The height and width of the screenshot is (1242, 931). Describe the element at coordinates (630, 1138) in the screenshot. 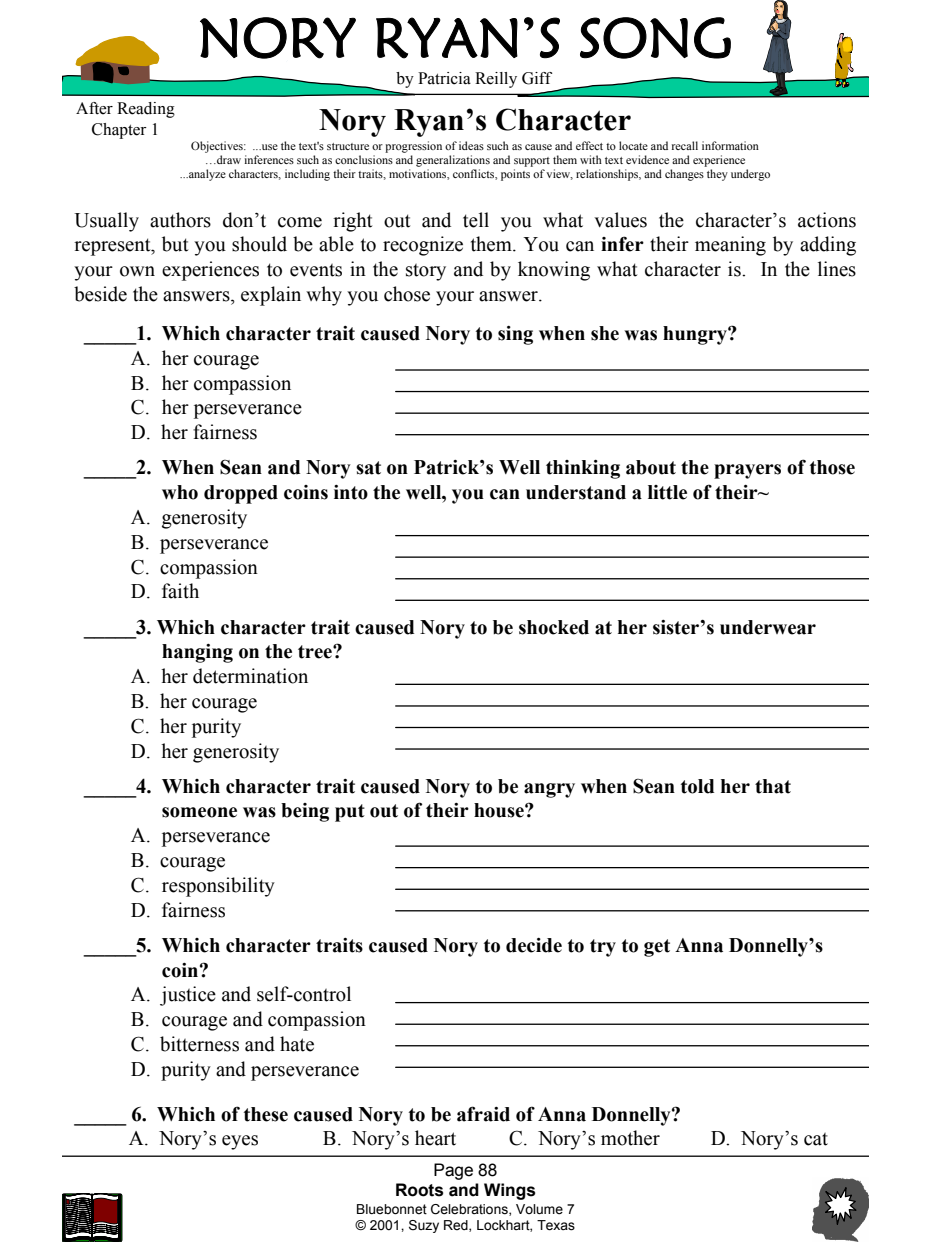

I see `mother` at that location.
